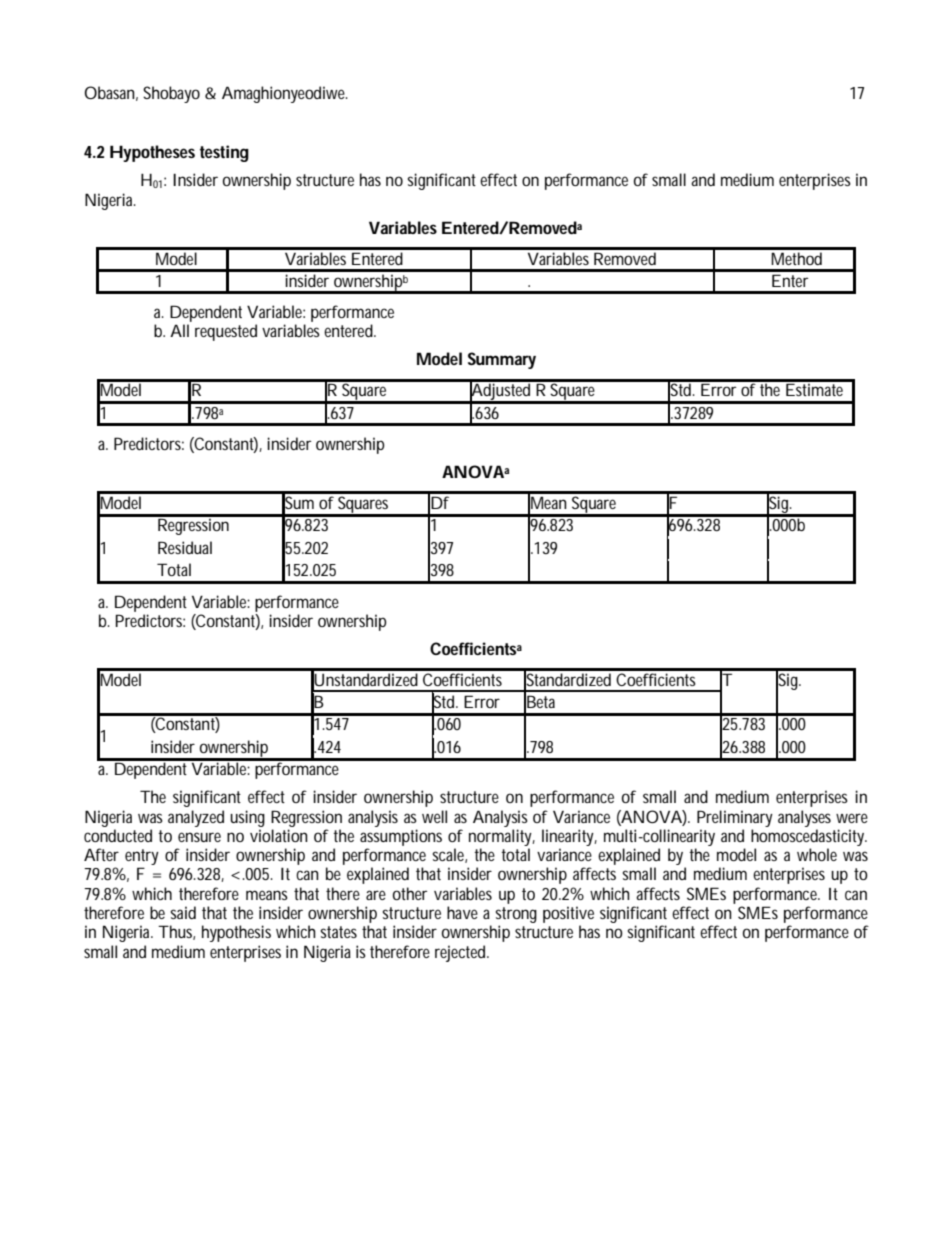 The width and height of the document is (952, 1233). I want to click on Thus, so click(176, 932).
